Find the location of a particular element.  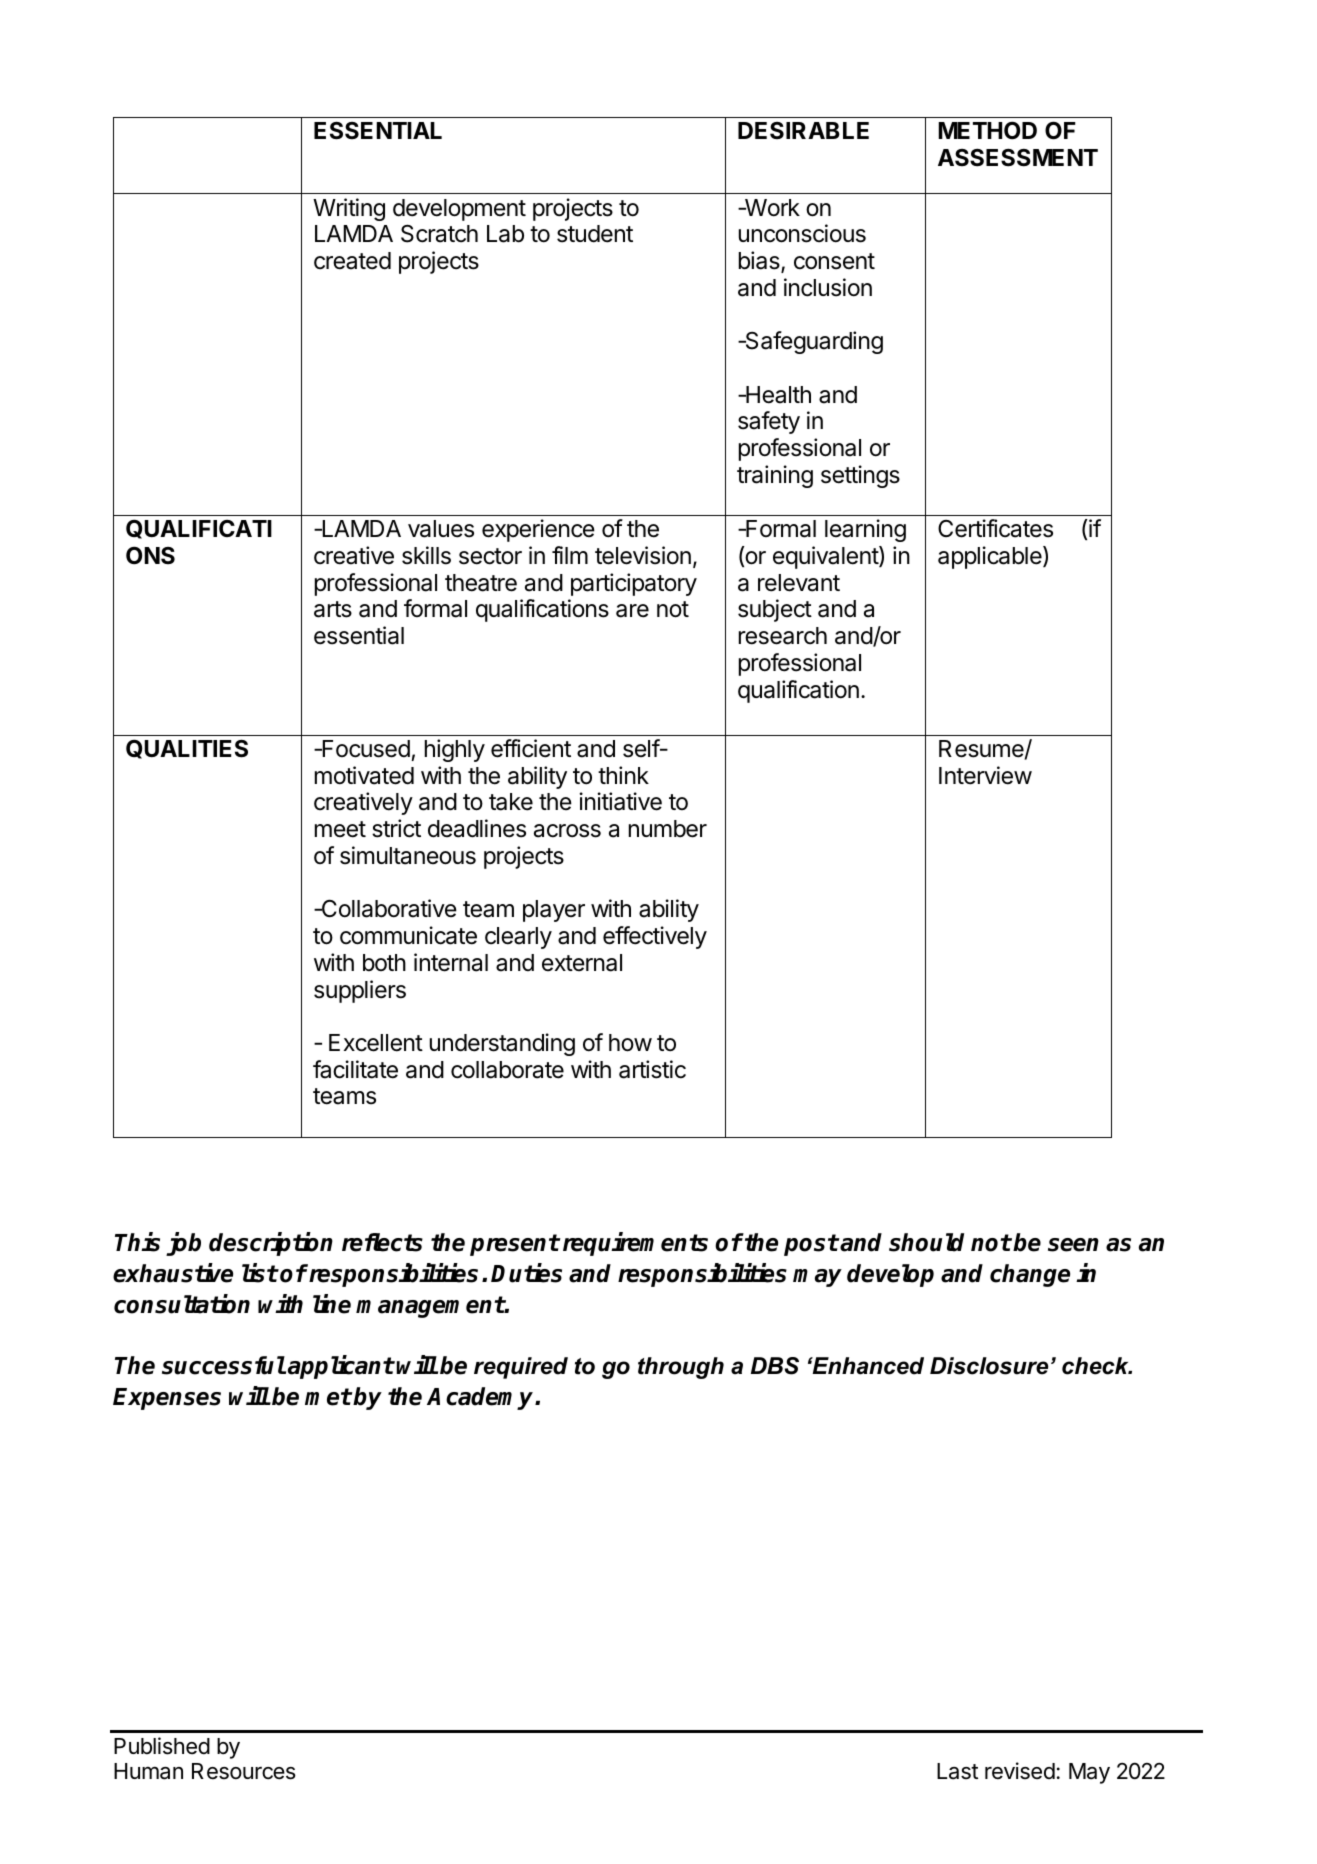

Certificates is located at coordinates (995, 528).
